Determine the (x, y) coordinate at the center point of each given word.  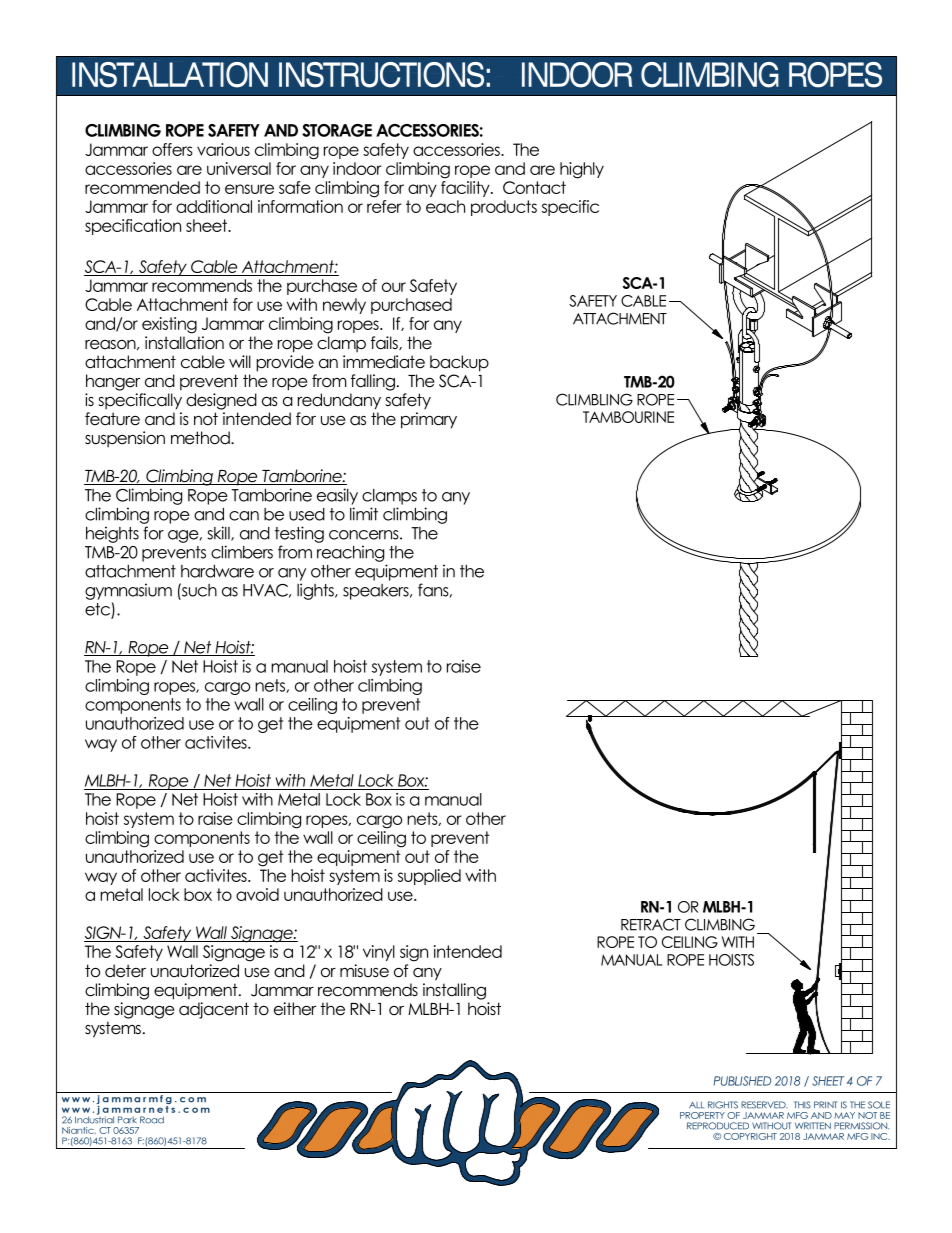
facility (466, 189)
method (201, 438)
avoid (257, 894)
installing (454, 991)
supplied (429, 877)
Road (152, 1120)
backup (459, 363)
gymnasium (128, 591)
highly (582, 170)
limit (364, 514)
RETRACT (651, 924)
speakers (377, 592)
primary (429, 420)
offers (172, 149)
